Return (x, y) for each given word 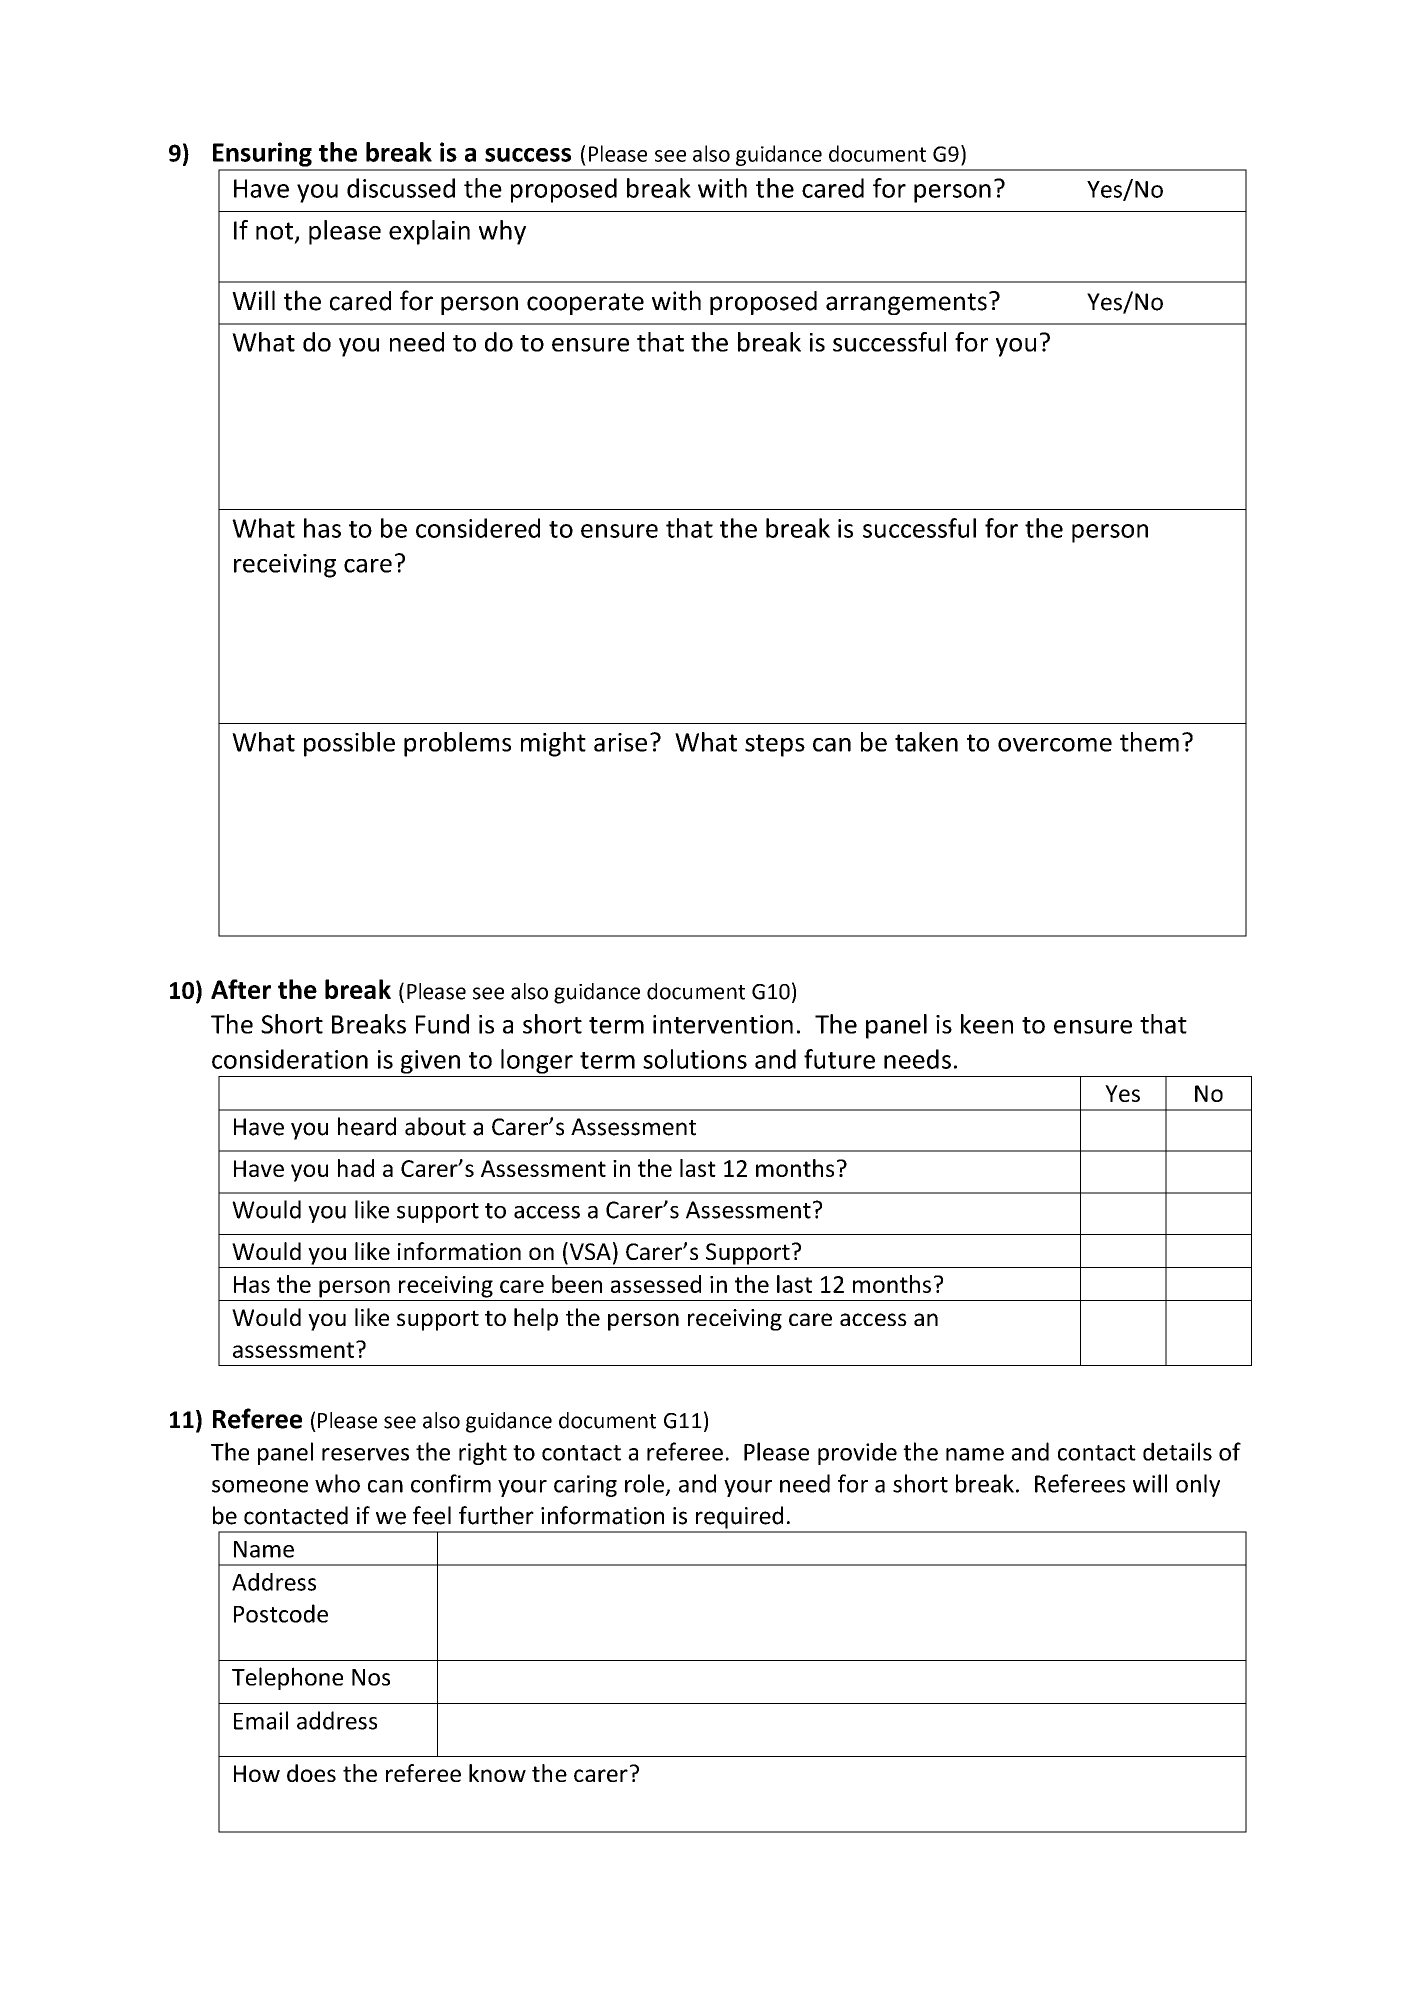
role (644, 1483)
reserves (365, 1454)
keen (987, 1024)
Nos (371, 1677)
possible (349, 744)
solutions (695, 1059)
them (1149, 742)
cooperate (585, 304)
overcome (1055, 745)
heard (367, 1126)
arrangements (906, 304)
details (1177, 1451)
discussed (401, 188)
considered (478, 528)
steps (775, 745)
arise (620, 742)
